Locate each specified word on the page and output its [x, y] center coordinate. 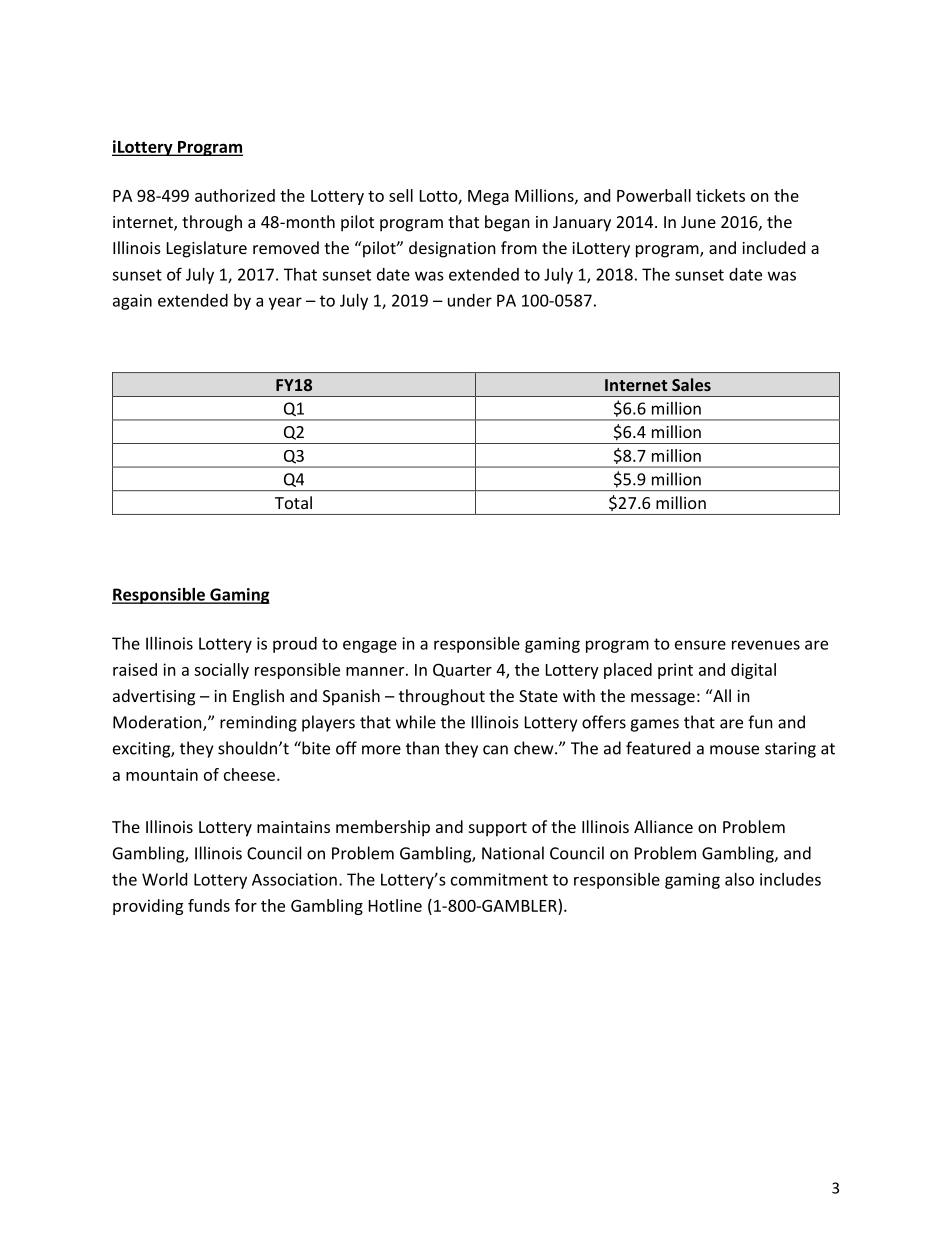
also [739, 879]
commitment [499, 879]
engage [370, 646]
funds [209, 905]
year [285, 303]
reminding [258, 723]
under [470, 300]
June [698, 222]
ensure [700, 645]
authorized [235, 195]
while [416, 722]
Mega [488, 197]
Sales [691, 384]
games [654, 725]
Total [293, 502]
